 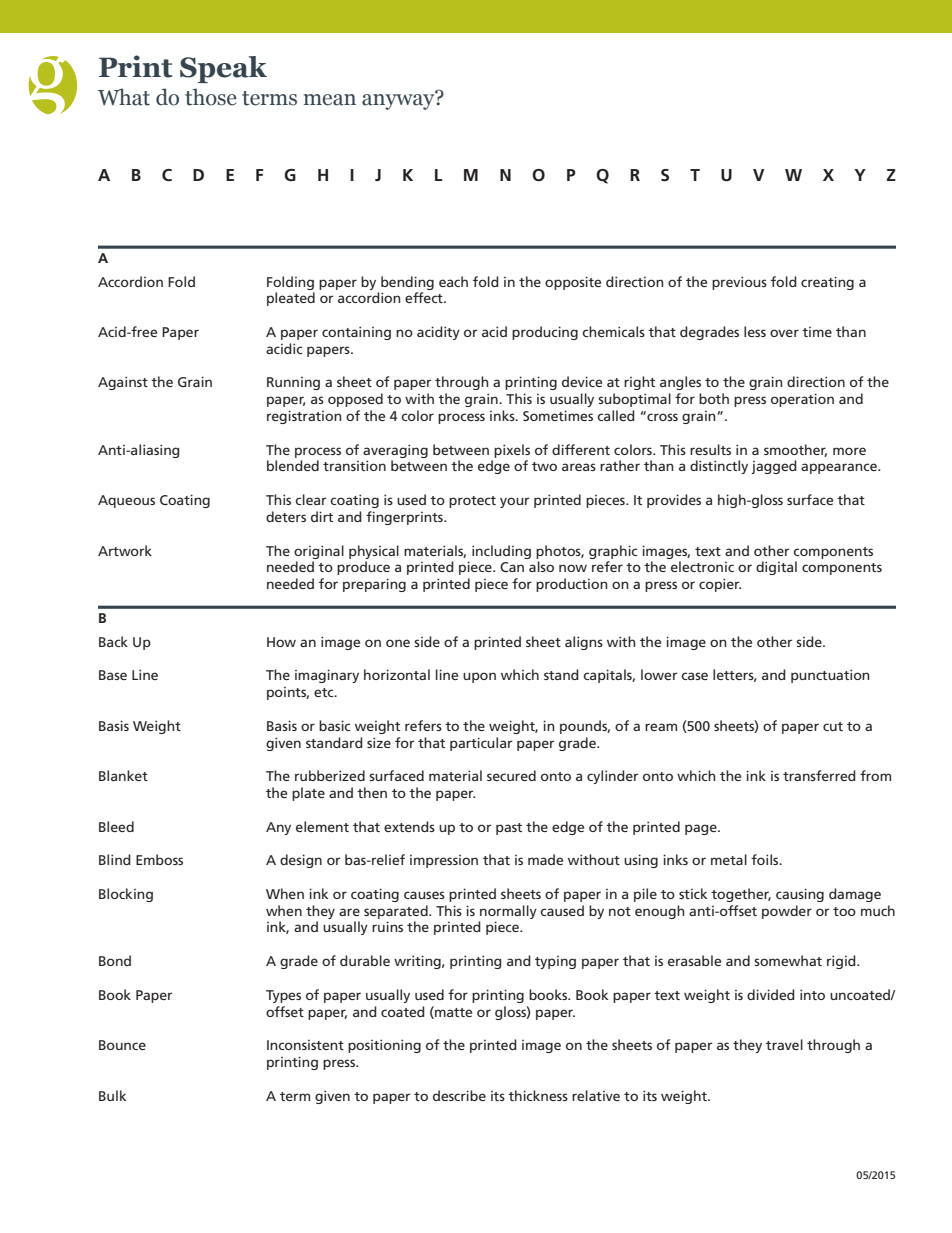 What do you see at coordinates (115, 859) in the screenshot?
I see `Blind` at bounding box center [115, 859].
